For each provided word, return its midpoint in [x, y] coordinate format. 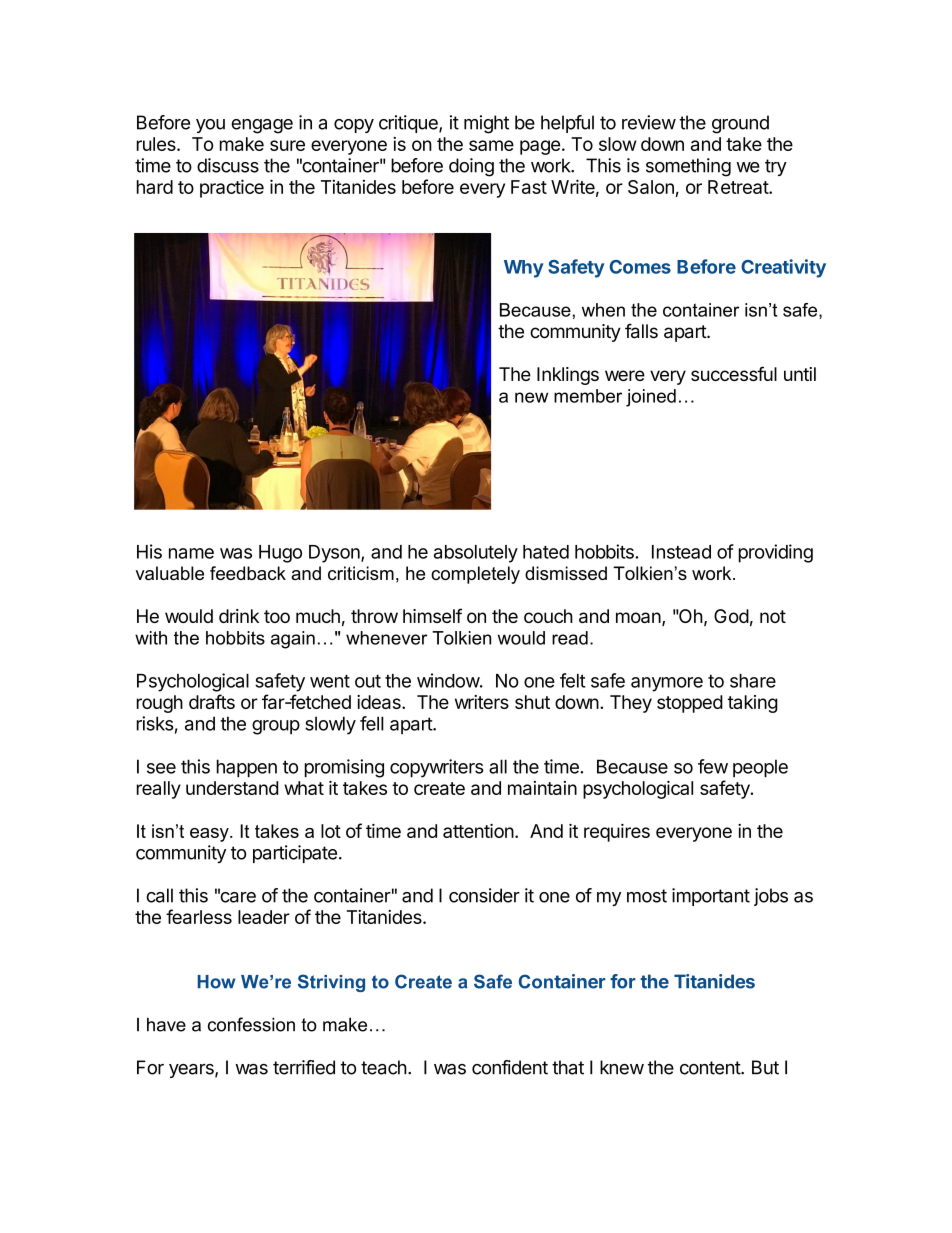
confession [251, 1024]
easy [210, 835]
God [731, 616]
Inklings [568, 376]
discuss [228, 165]
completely [475, 575]
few [713, 766]
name [191, 553]
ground [740, 124]
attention [478, 831]
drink [239, 616]
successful [734, 373]
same [491, 145]
